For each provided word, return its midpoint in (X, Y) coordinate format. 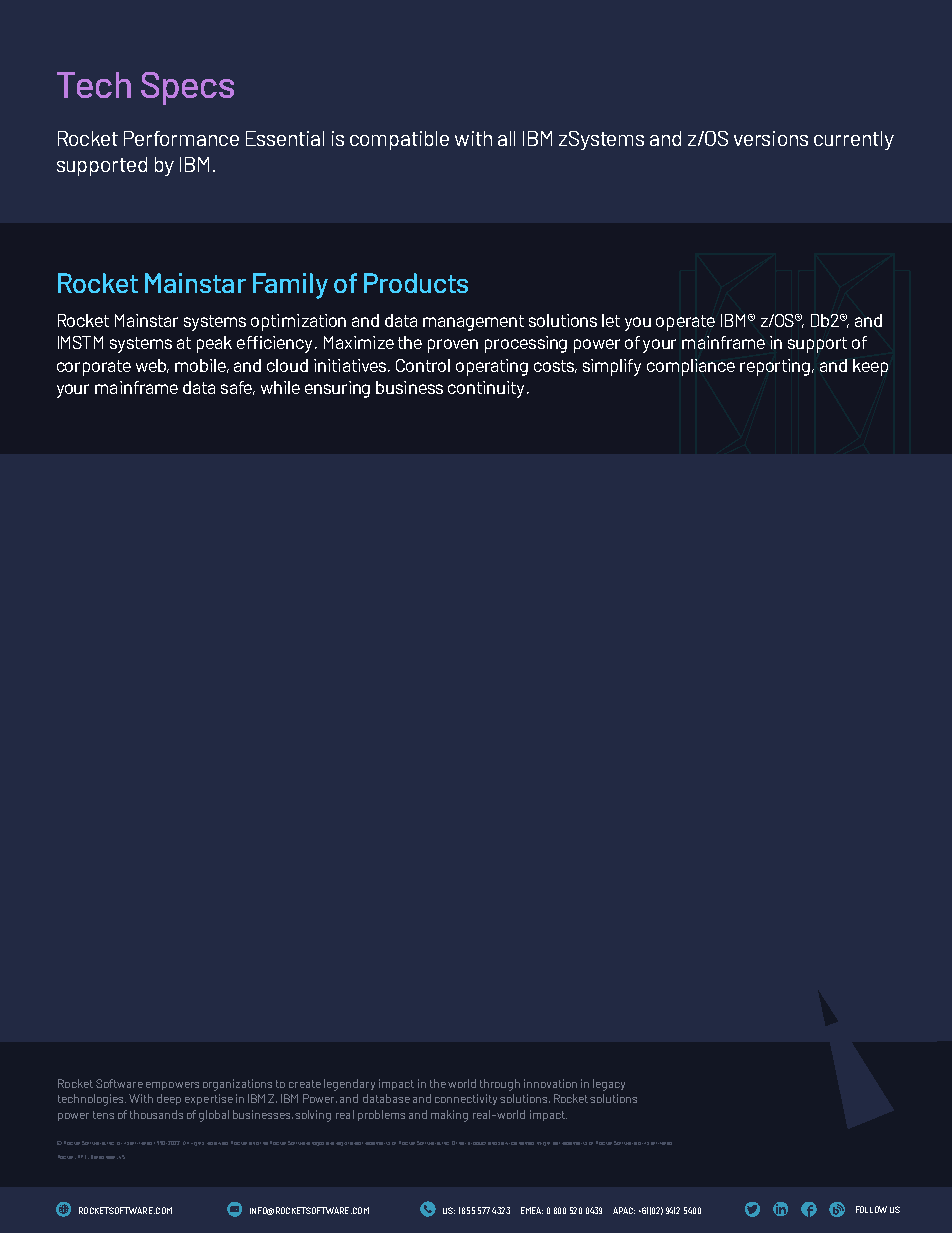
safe (238, 388)
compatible (399, 140)
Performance (181, 138)
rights (197, 1144)
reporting (776, 367)
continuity (486, 389)
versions (771, 138)
